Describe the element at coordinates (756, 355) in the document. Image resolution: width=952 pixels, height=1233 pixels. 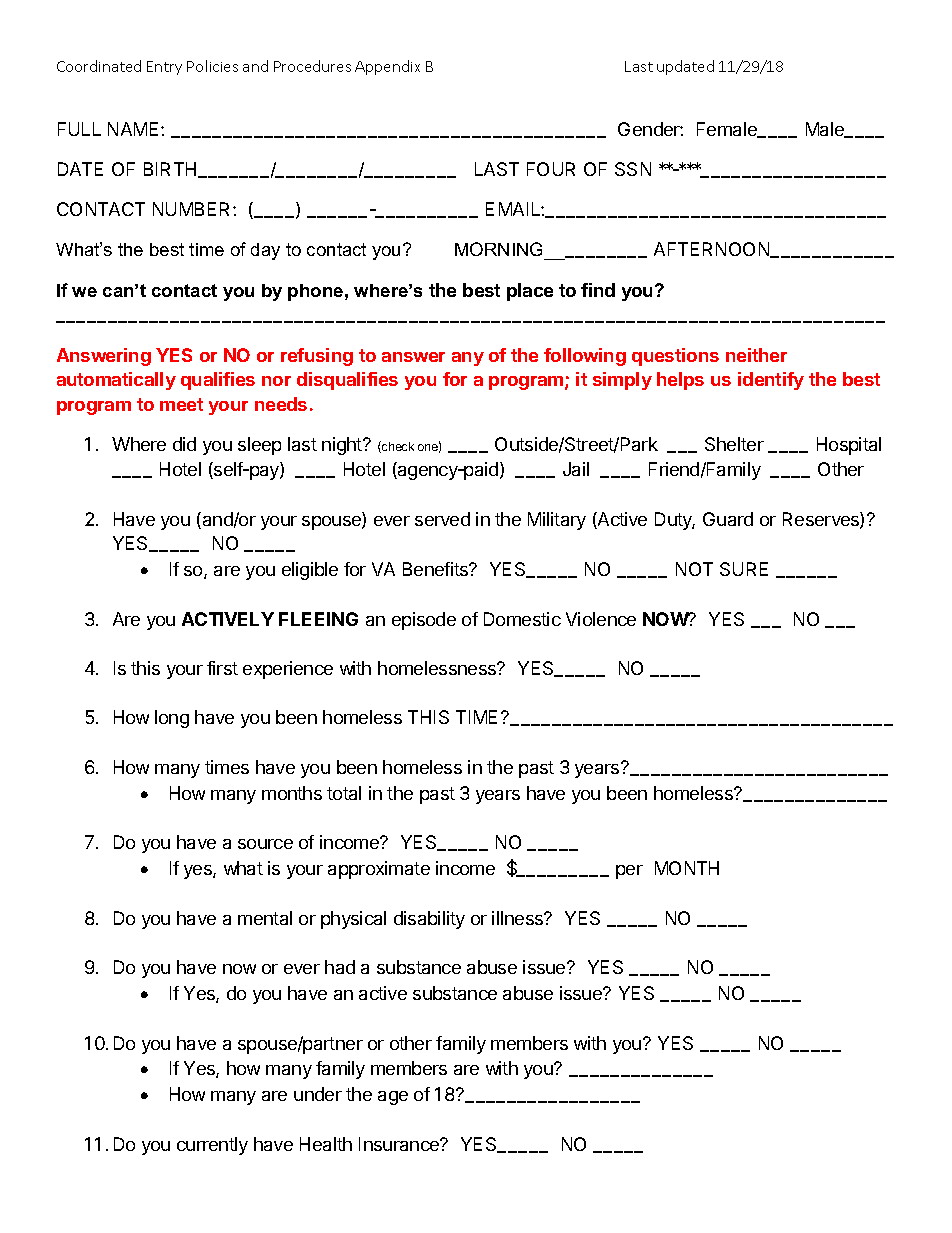
I see `neither` at that location.
